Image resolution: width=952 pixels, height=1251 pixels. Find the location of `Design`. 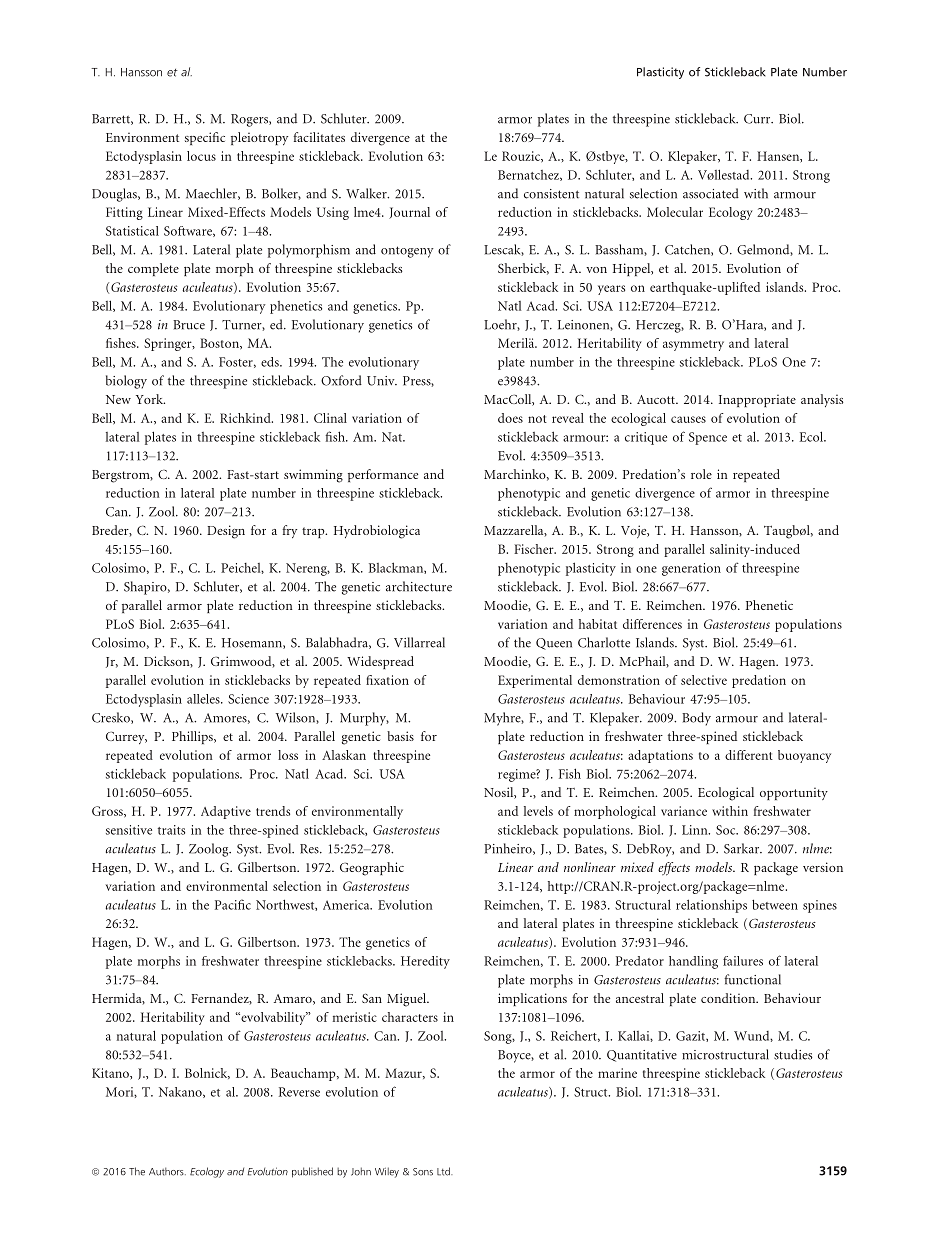

Design is located at coordinates (226, 532).
